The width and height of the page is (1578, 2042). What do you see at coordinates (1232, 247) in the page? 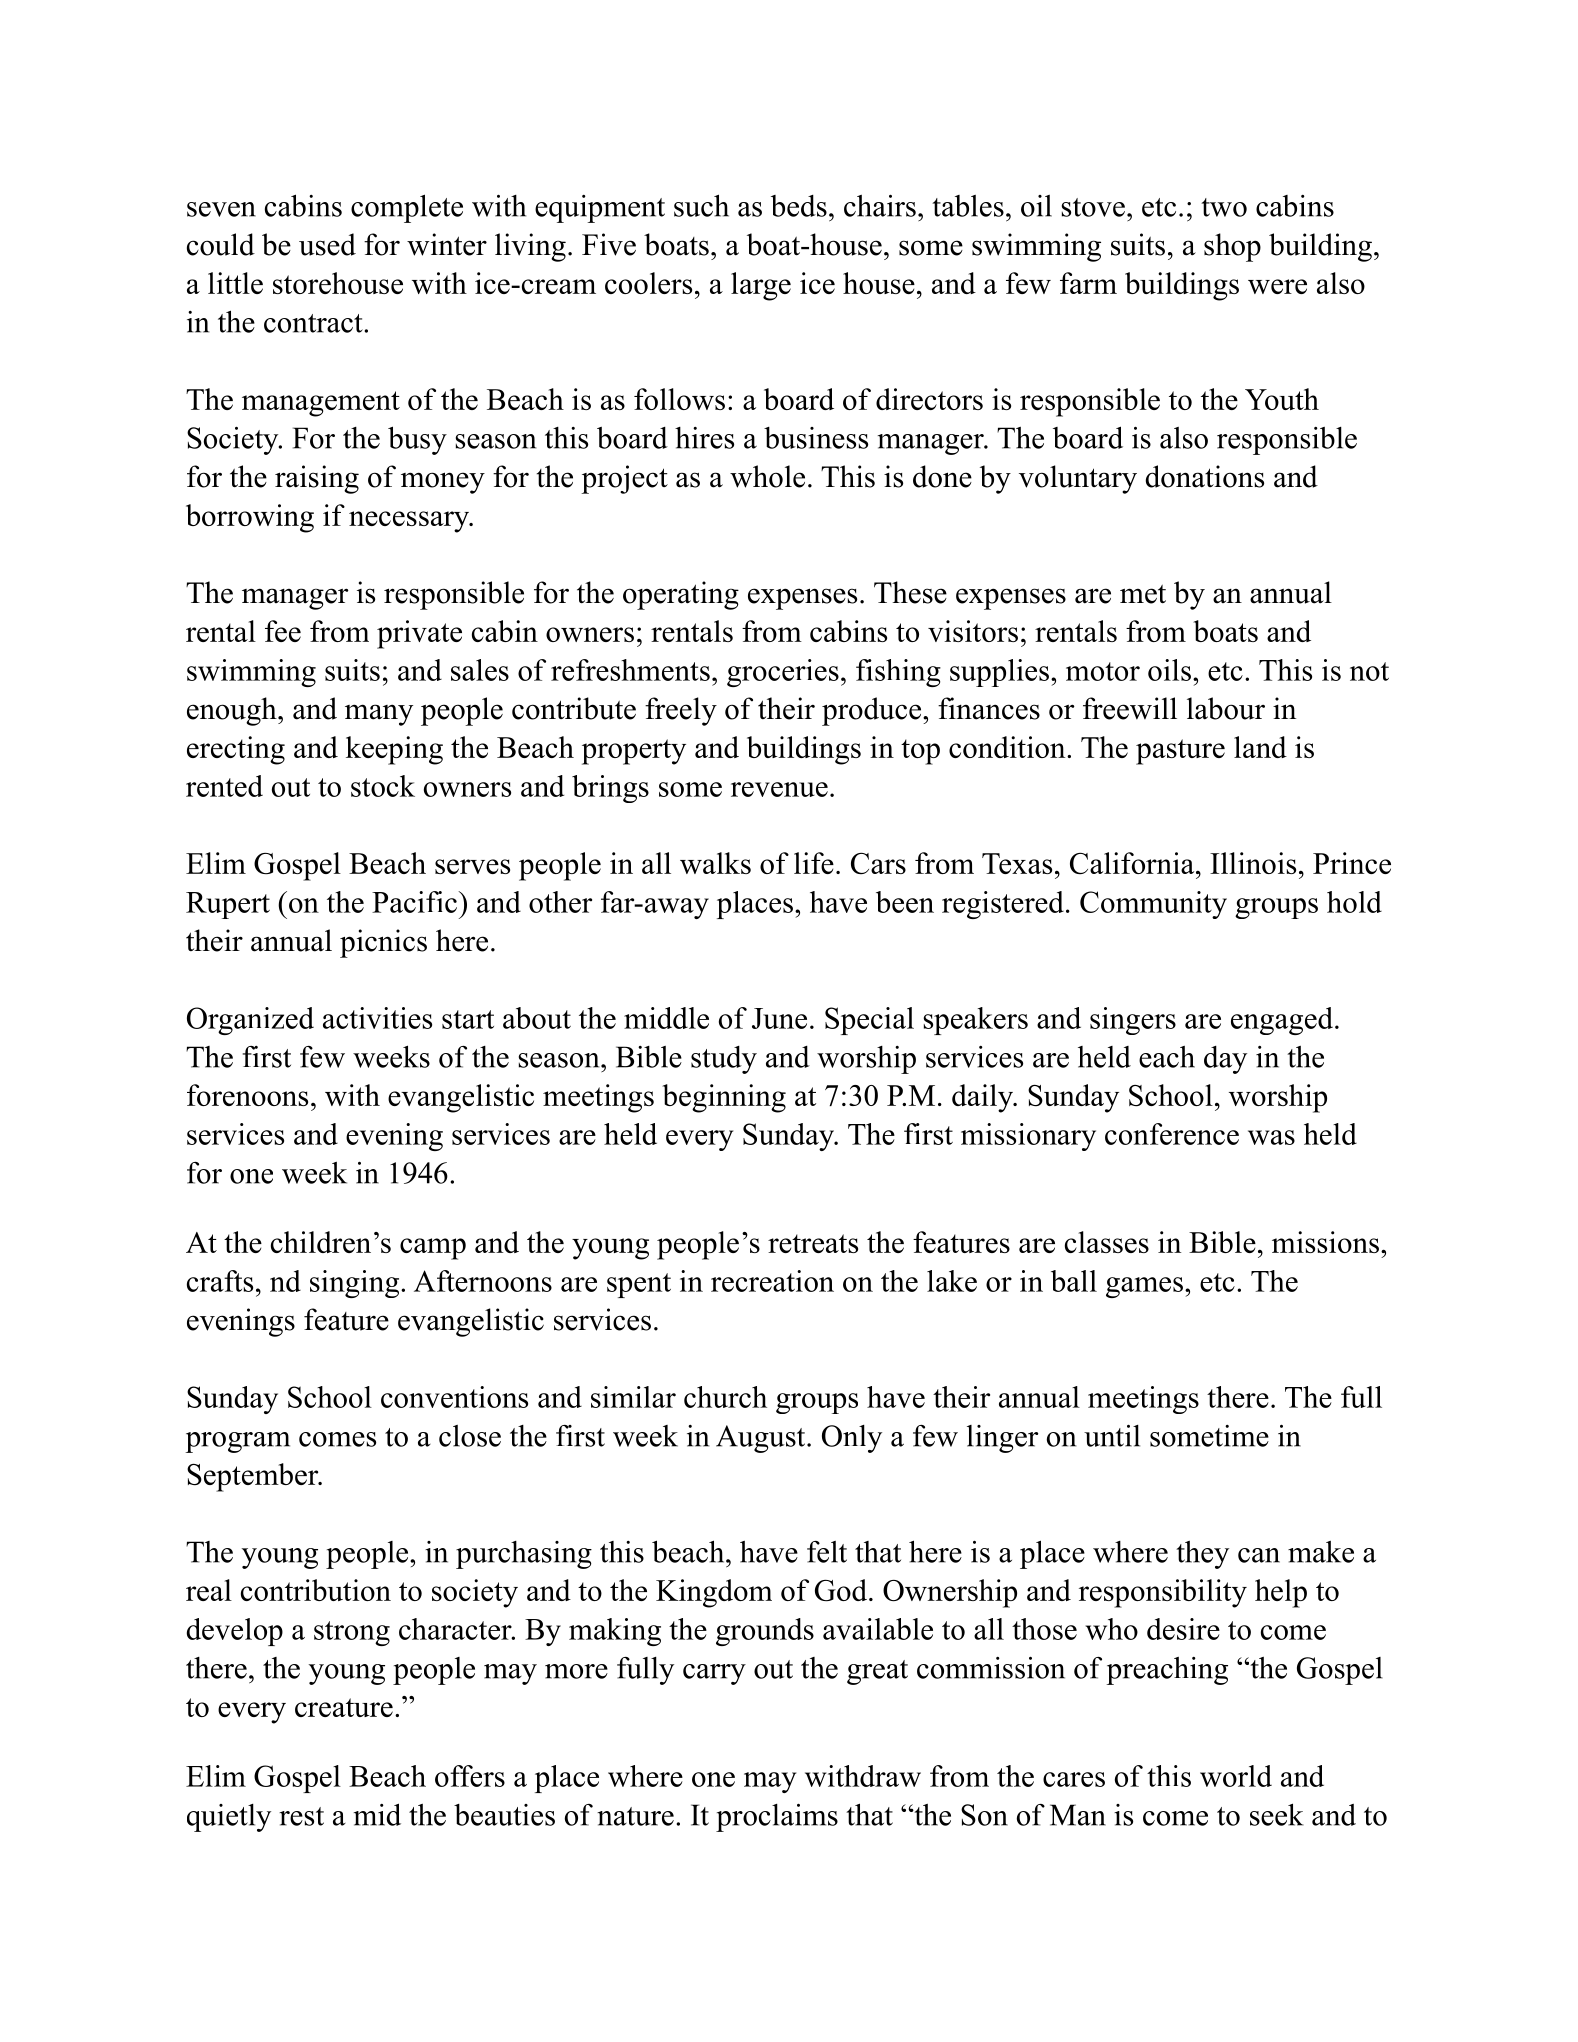
I see `shop` at bounding box center [1232, 247].
